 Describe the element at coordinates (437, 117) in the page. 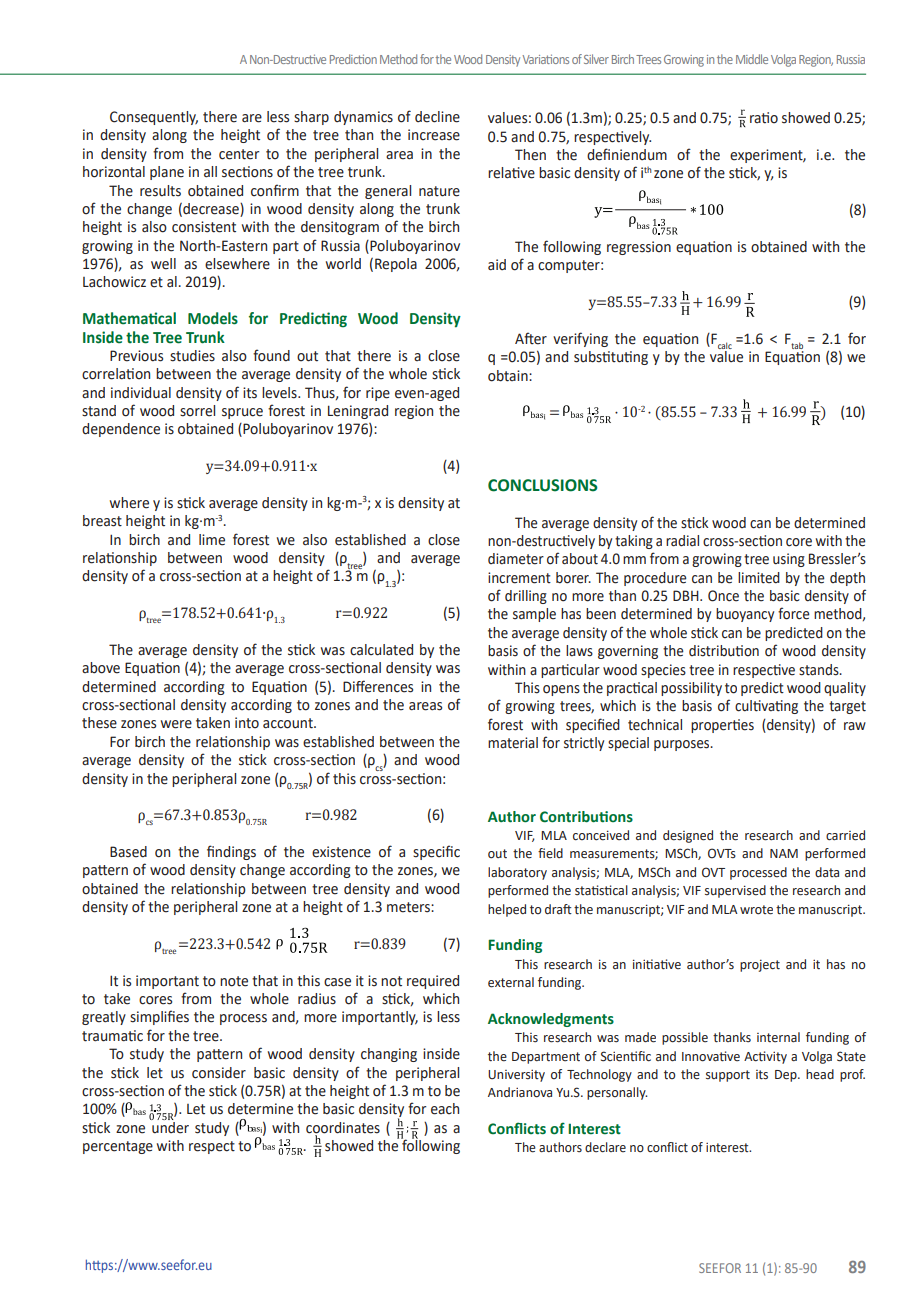

I see `decline` at that location.
